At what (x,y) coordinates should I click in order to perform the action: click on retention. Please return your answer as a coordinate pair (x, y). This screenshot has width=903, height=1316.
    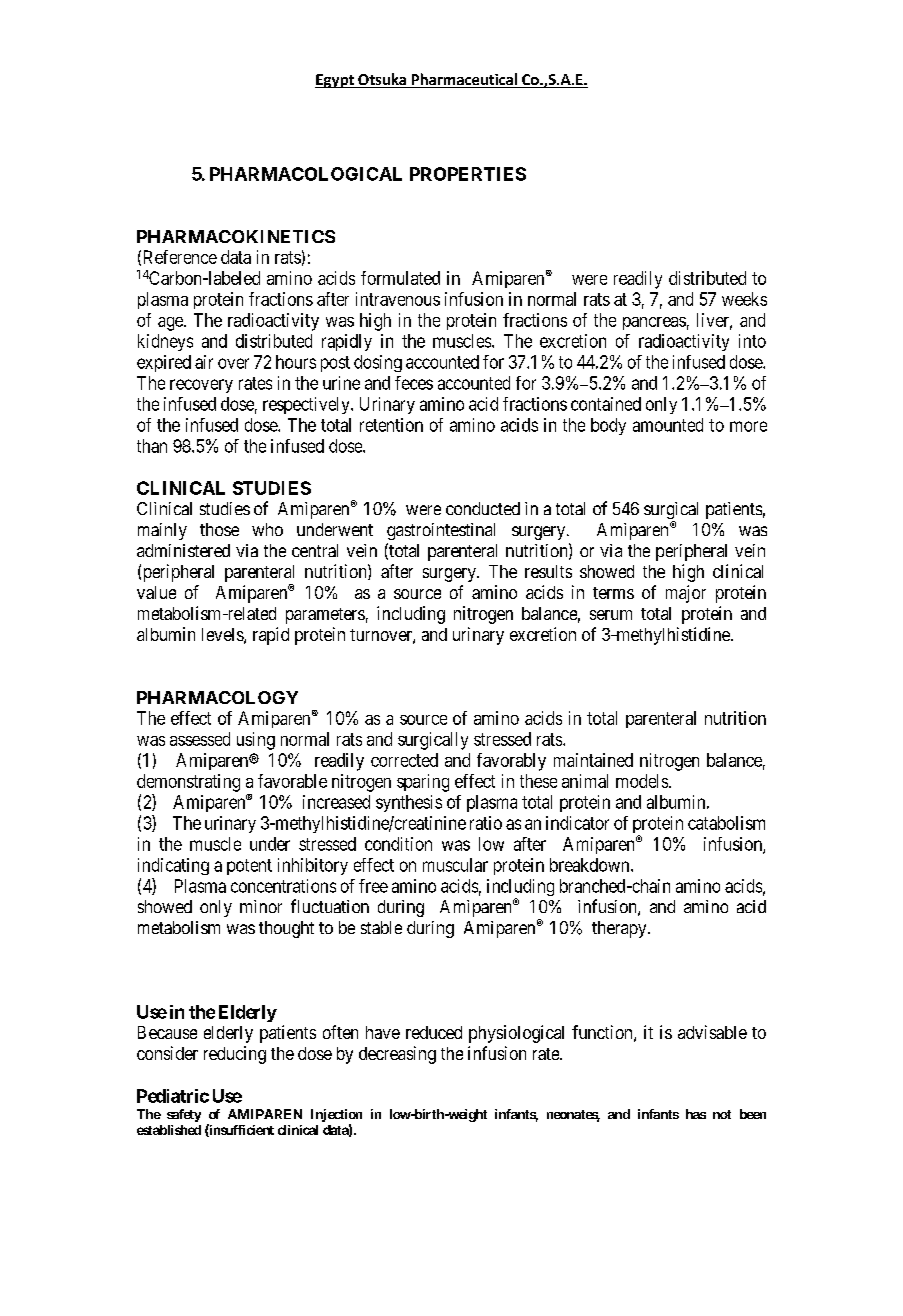
    Looking at the image, I should click on (391, 425).
